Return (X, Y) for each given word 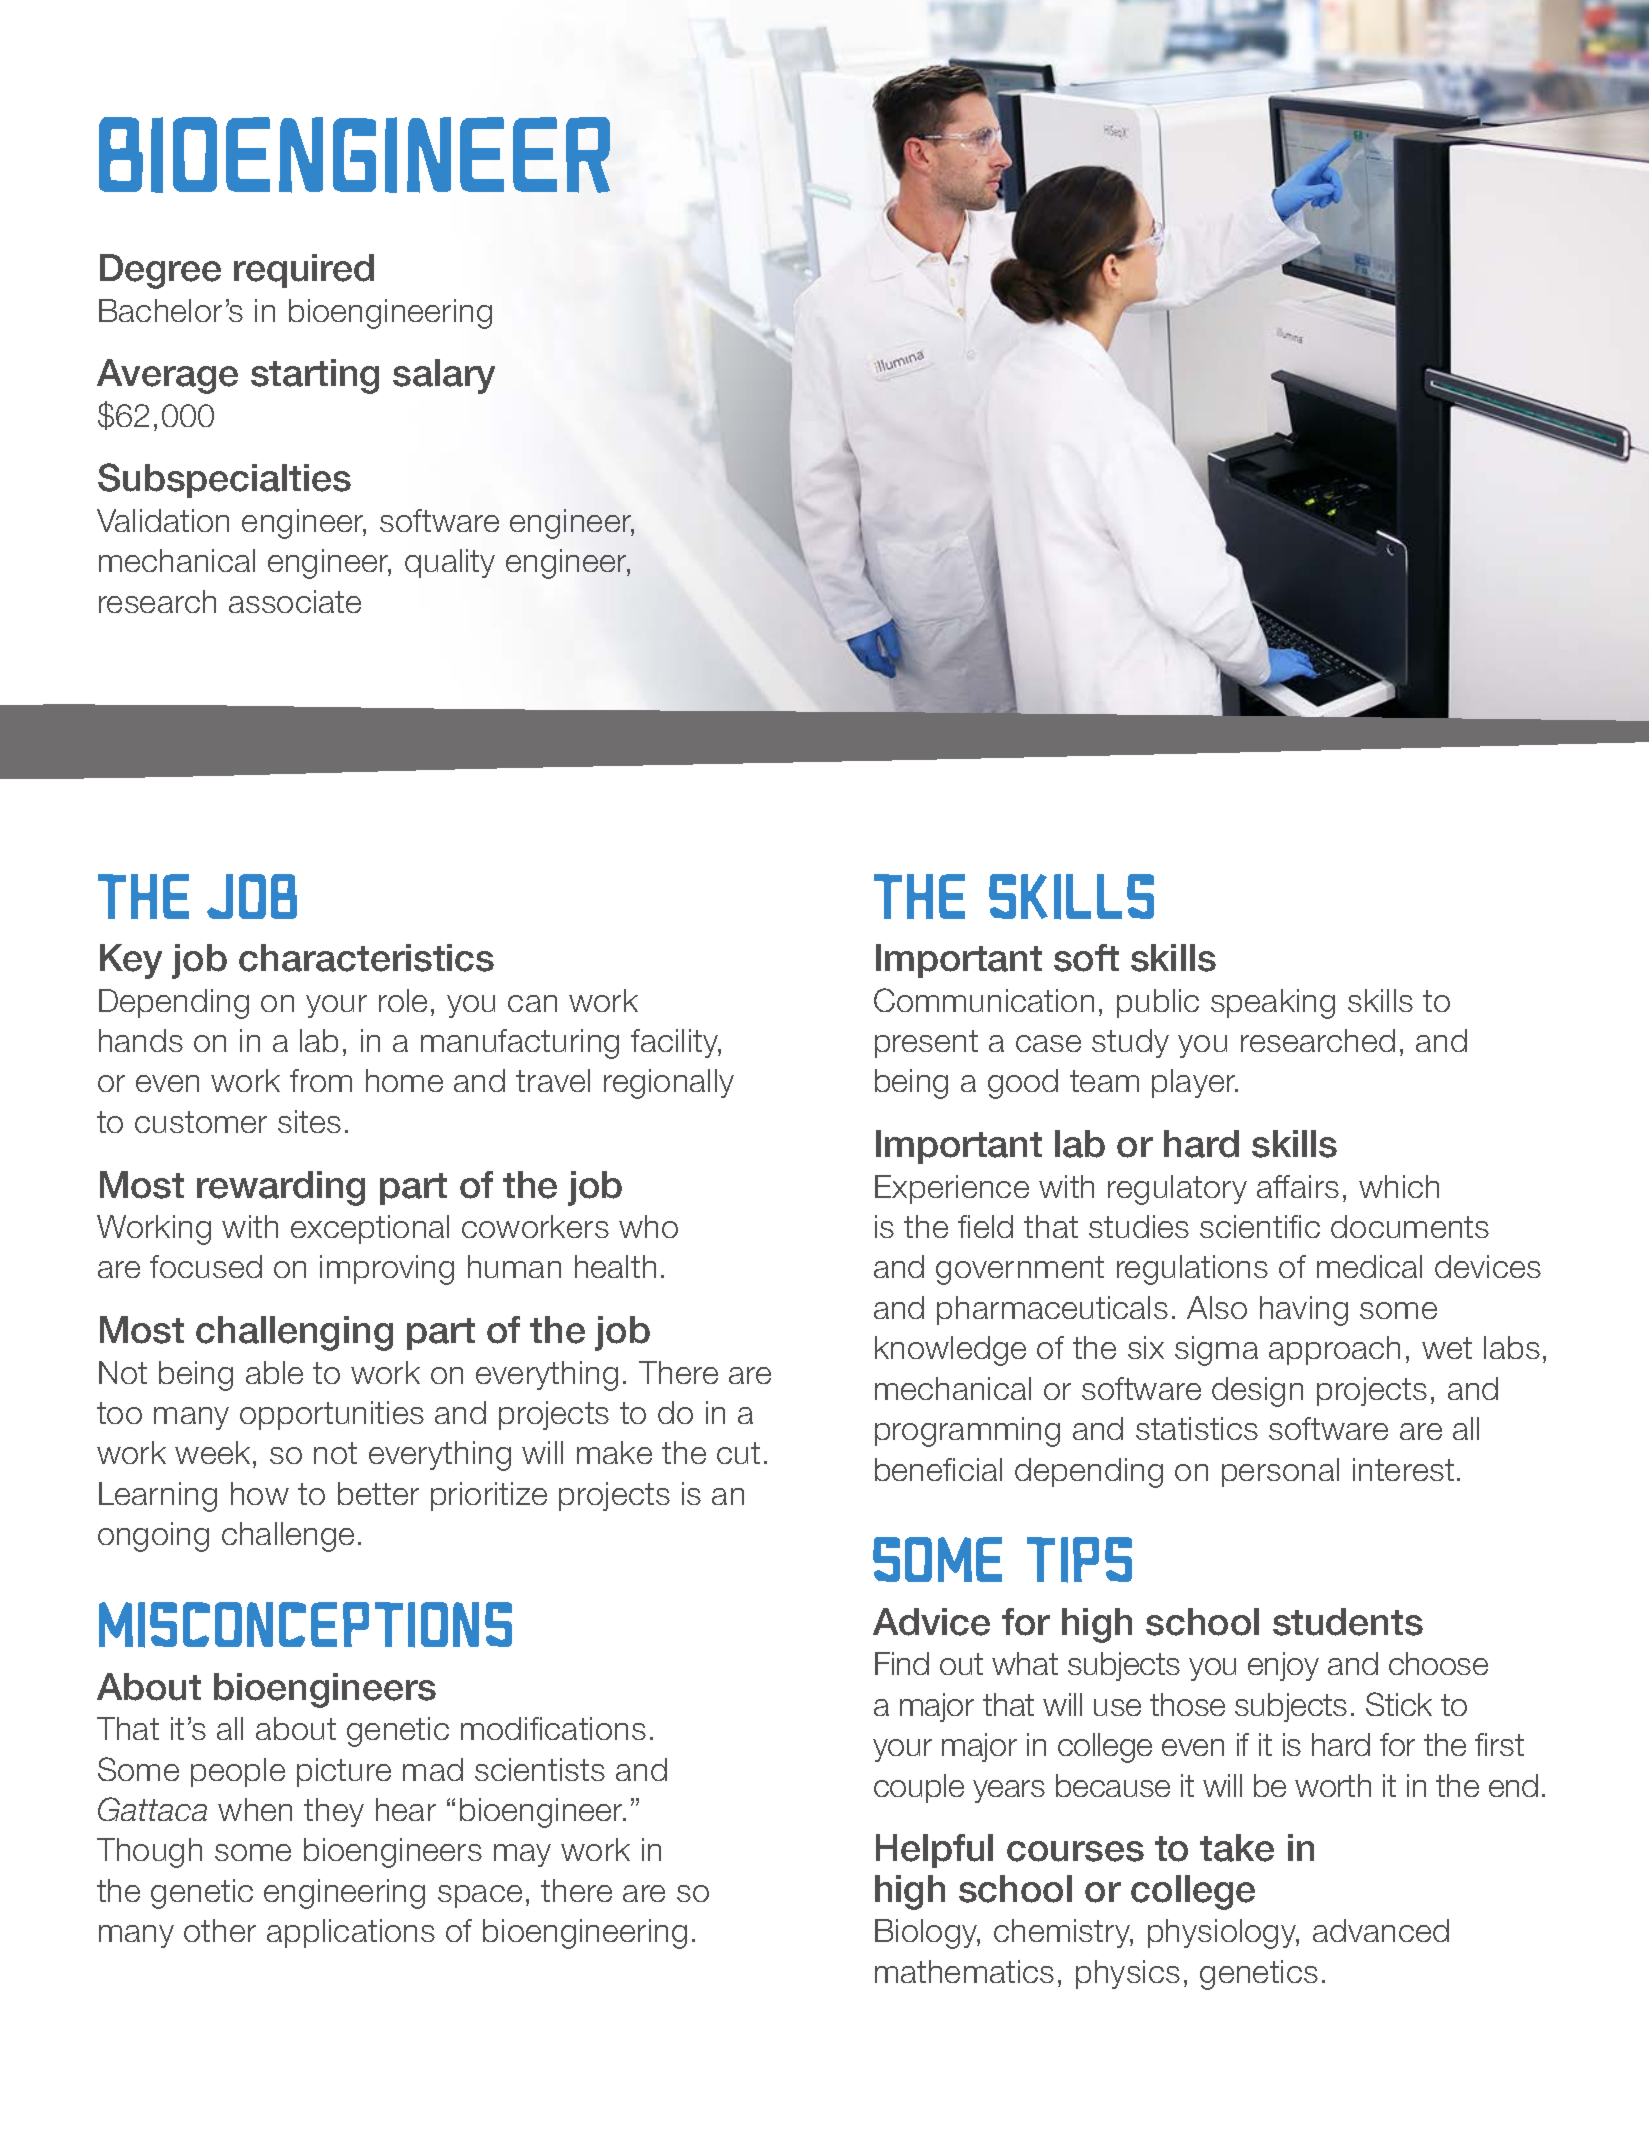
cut (738, 1453)
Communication (984, 1000)
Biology (927, 1934)
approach (1334, 1350)
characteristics (366, 958)
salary (444, 376)
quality (450, 563)
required (304, 271)
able (274, 1372)
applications (351, 1933)
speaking (1273, 1004)
